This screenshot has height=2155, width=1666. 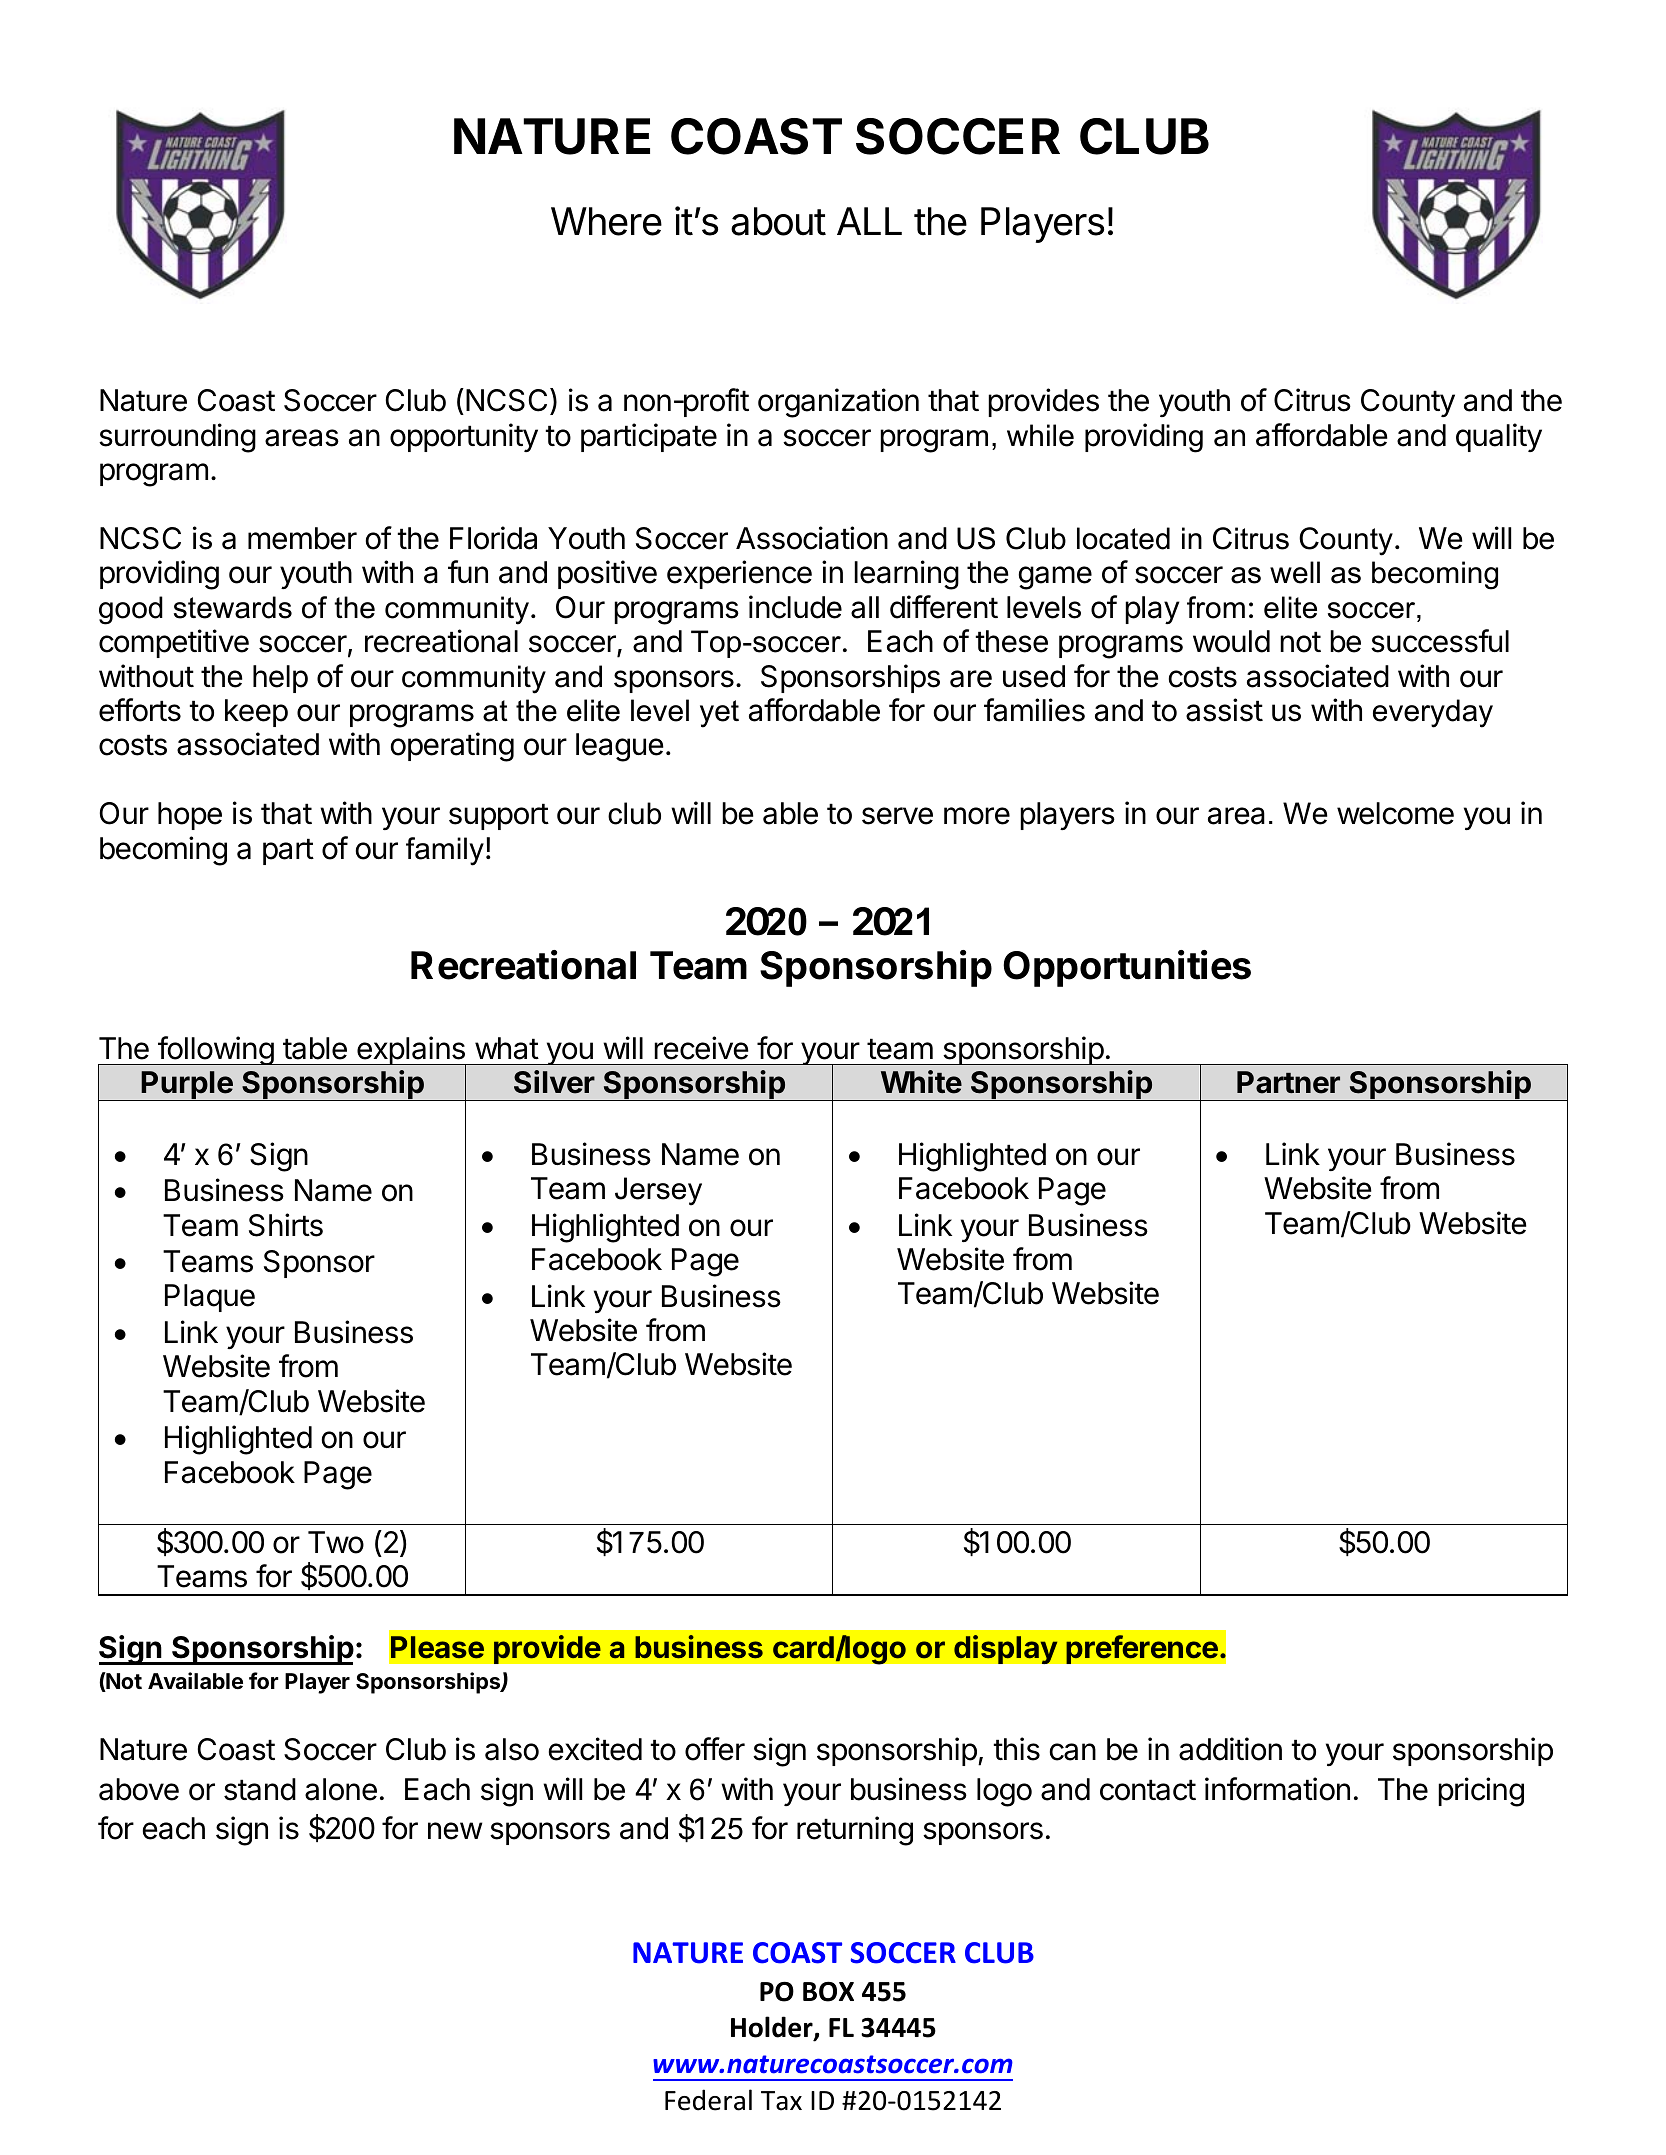 What do you see at coordinates (455, 1831) in the screenshot?
I see `new` at bounding box center [455, 1831].
